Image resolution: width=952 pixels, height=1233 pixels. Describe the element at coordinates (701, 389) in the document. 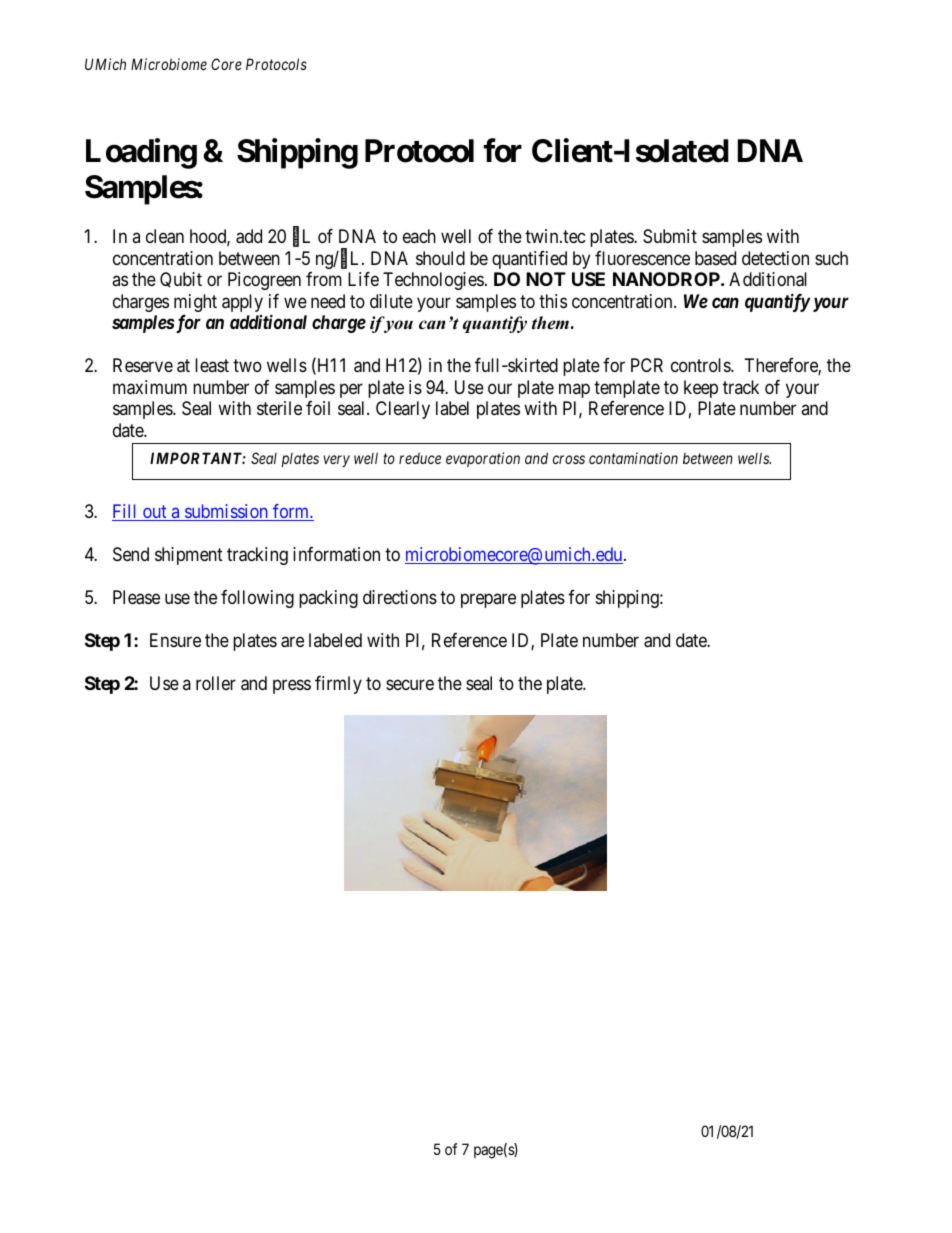

I see `keep` at that location.
